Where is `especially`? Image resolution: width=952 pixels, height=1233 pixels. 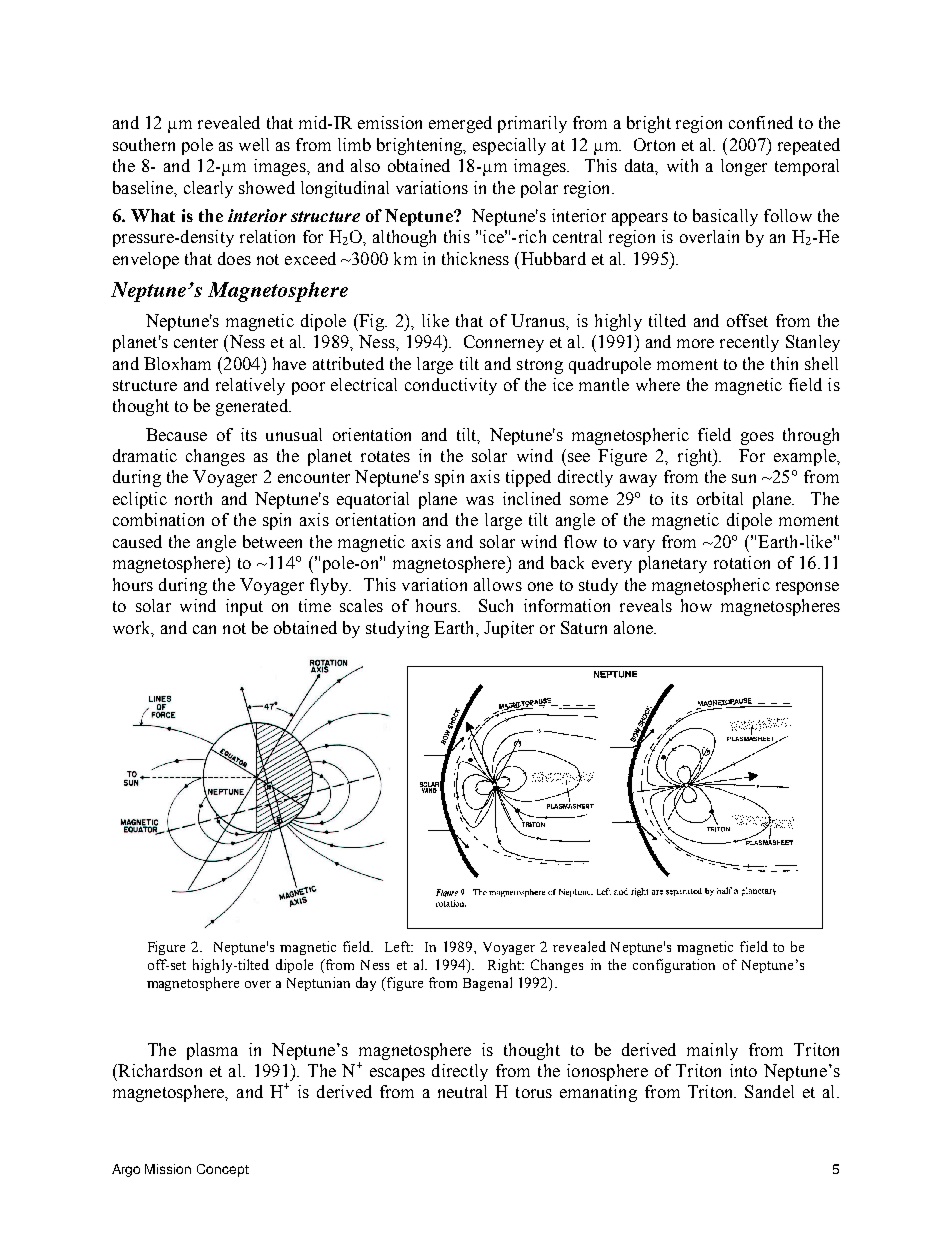 especially is located at coordinates (509, 146).
